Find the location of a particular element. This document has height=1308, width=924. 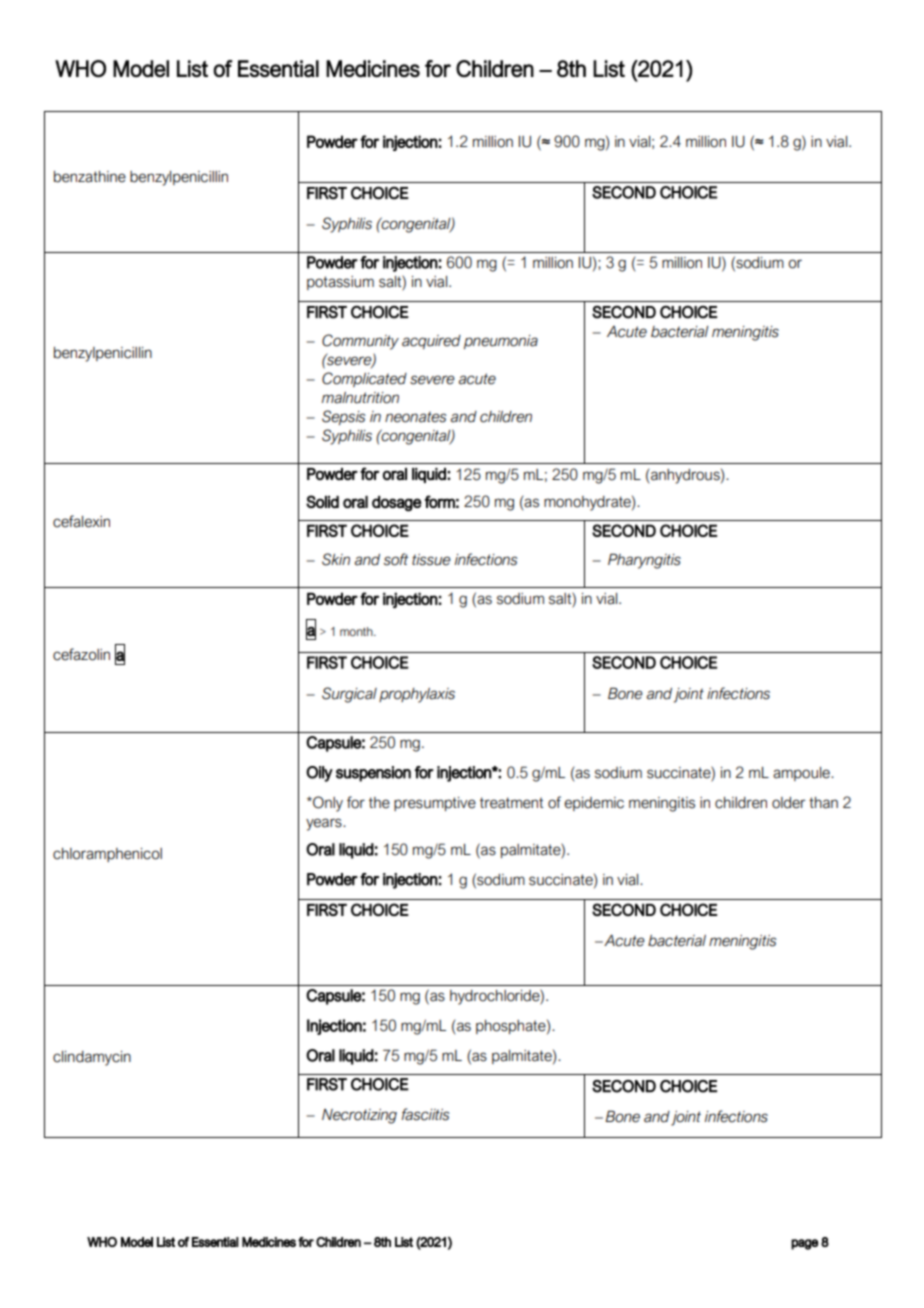

older is located at coordinates (789, 803).
